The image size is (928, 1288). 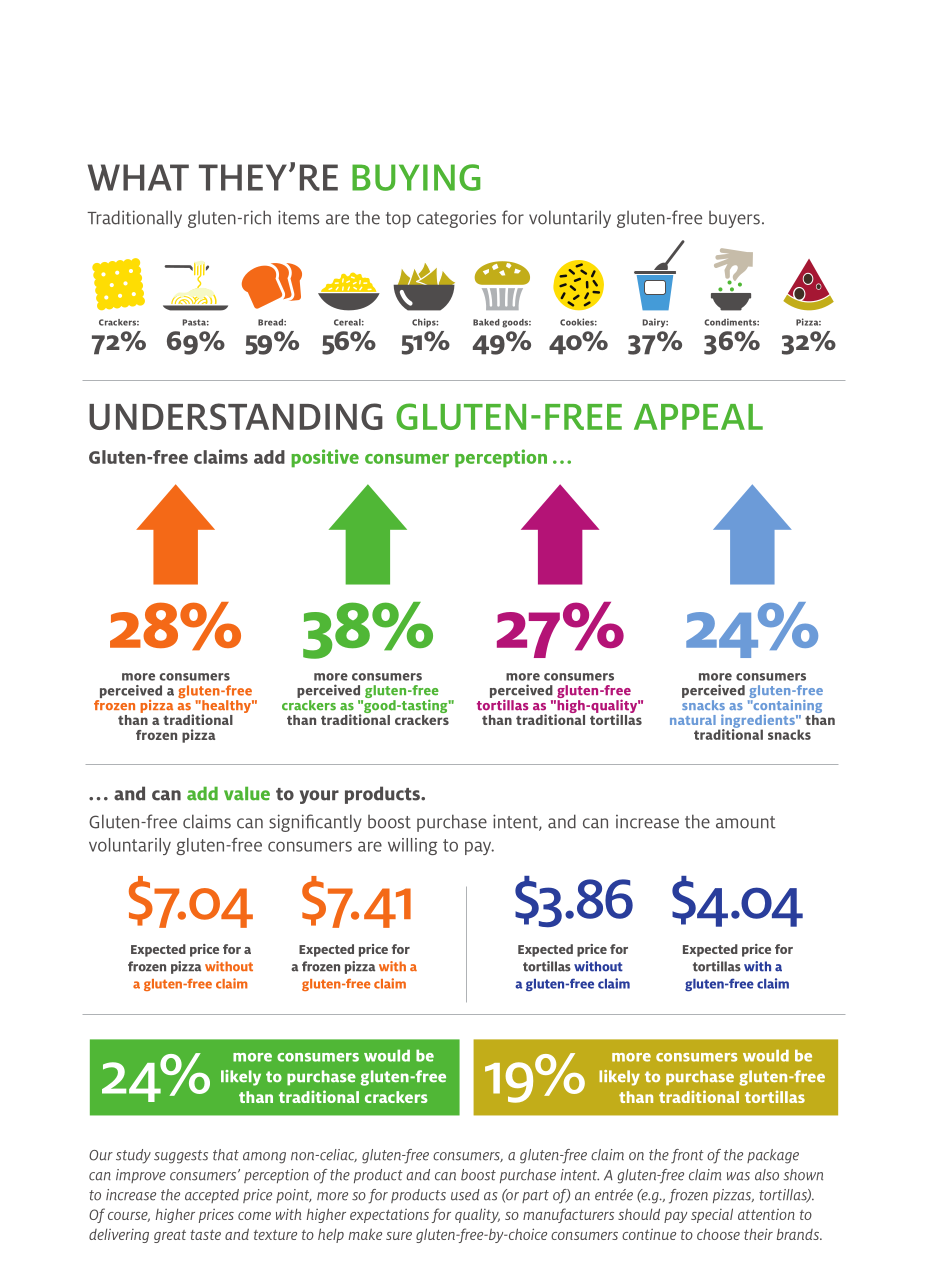 I want to click on APPEAL, so click(x=698, y=417).
